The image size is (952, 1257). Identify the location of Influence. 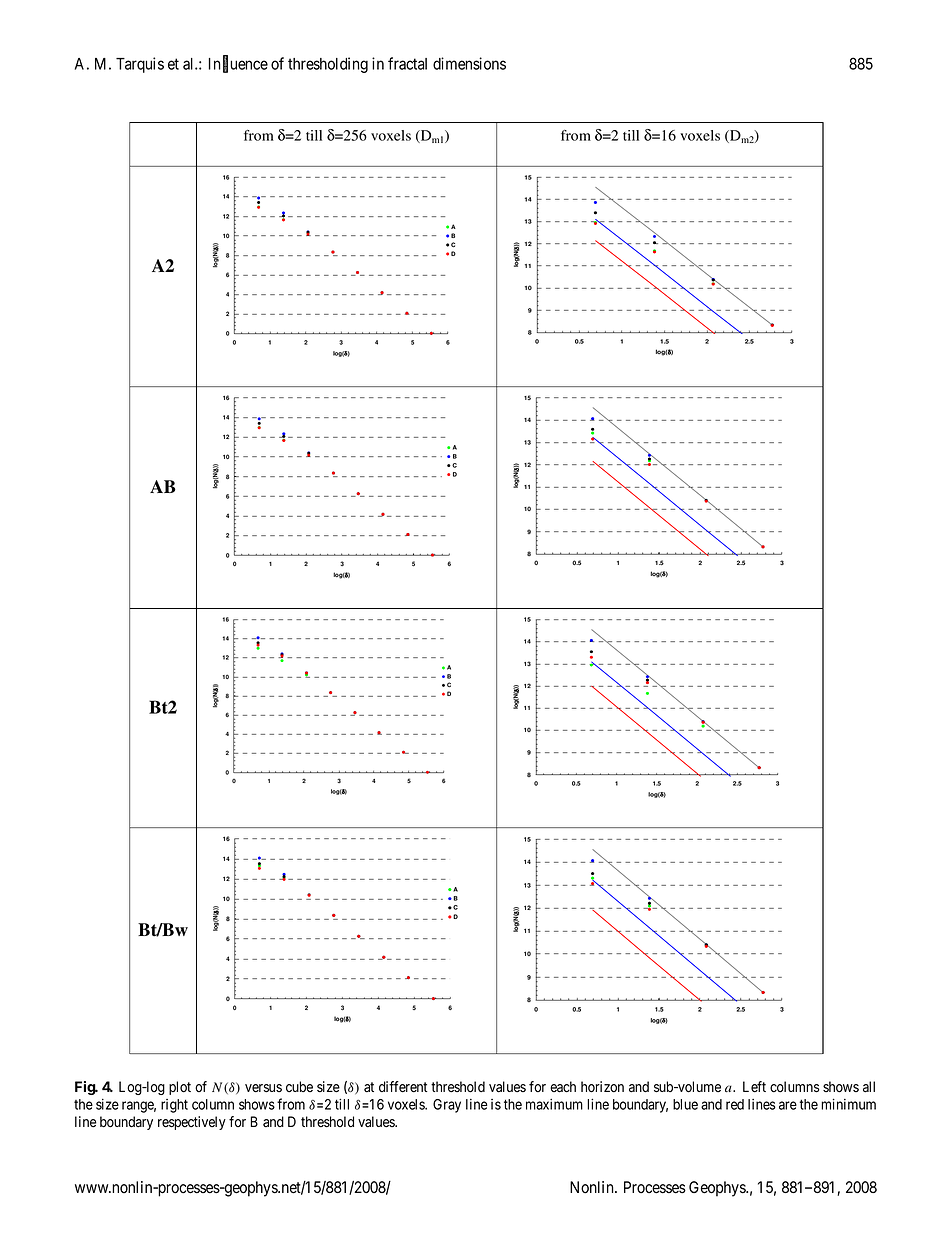
(238, 64).
